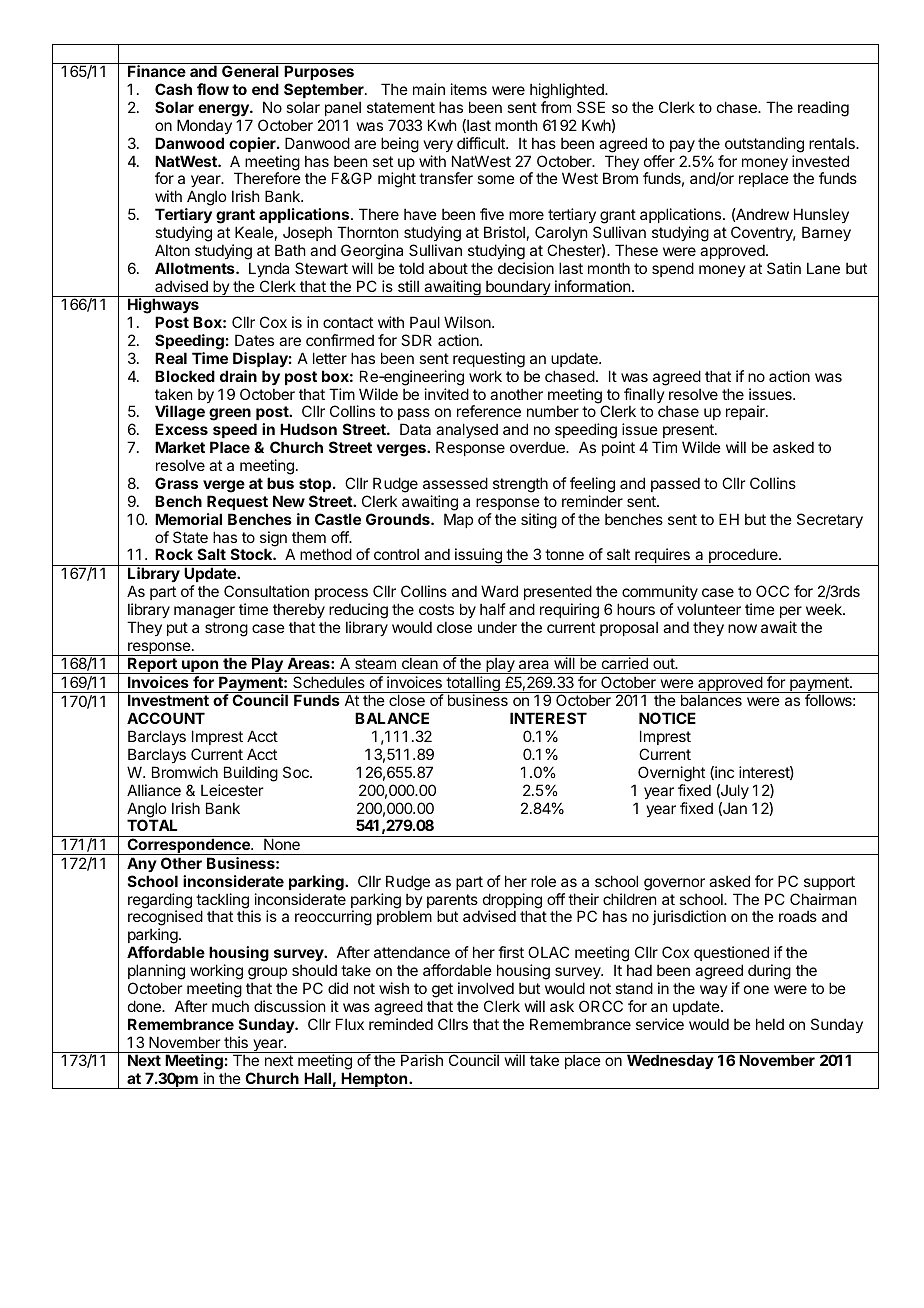  What do you see at coordinates (469, 89) in the page?
I see `items` at bounding box center [469, 89].
